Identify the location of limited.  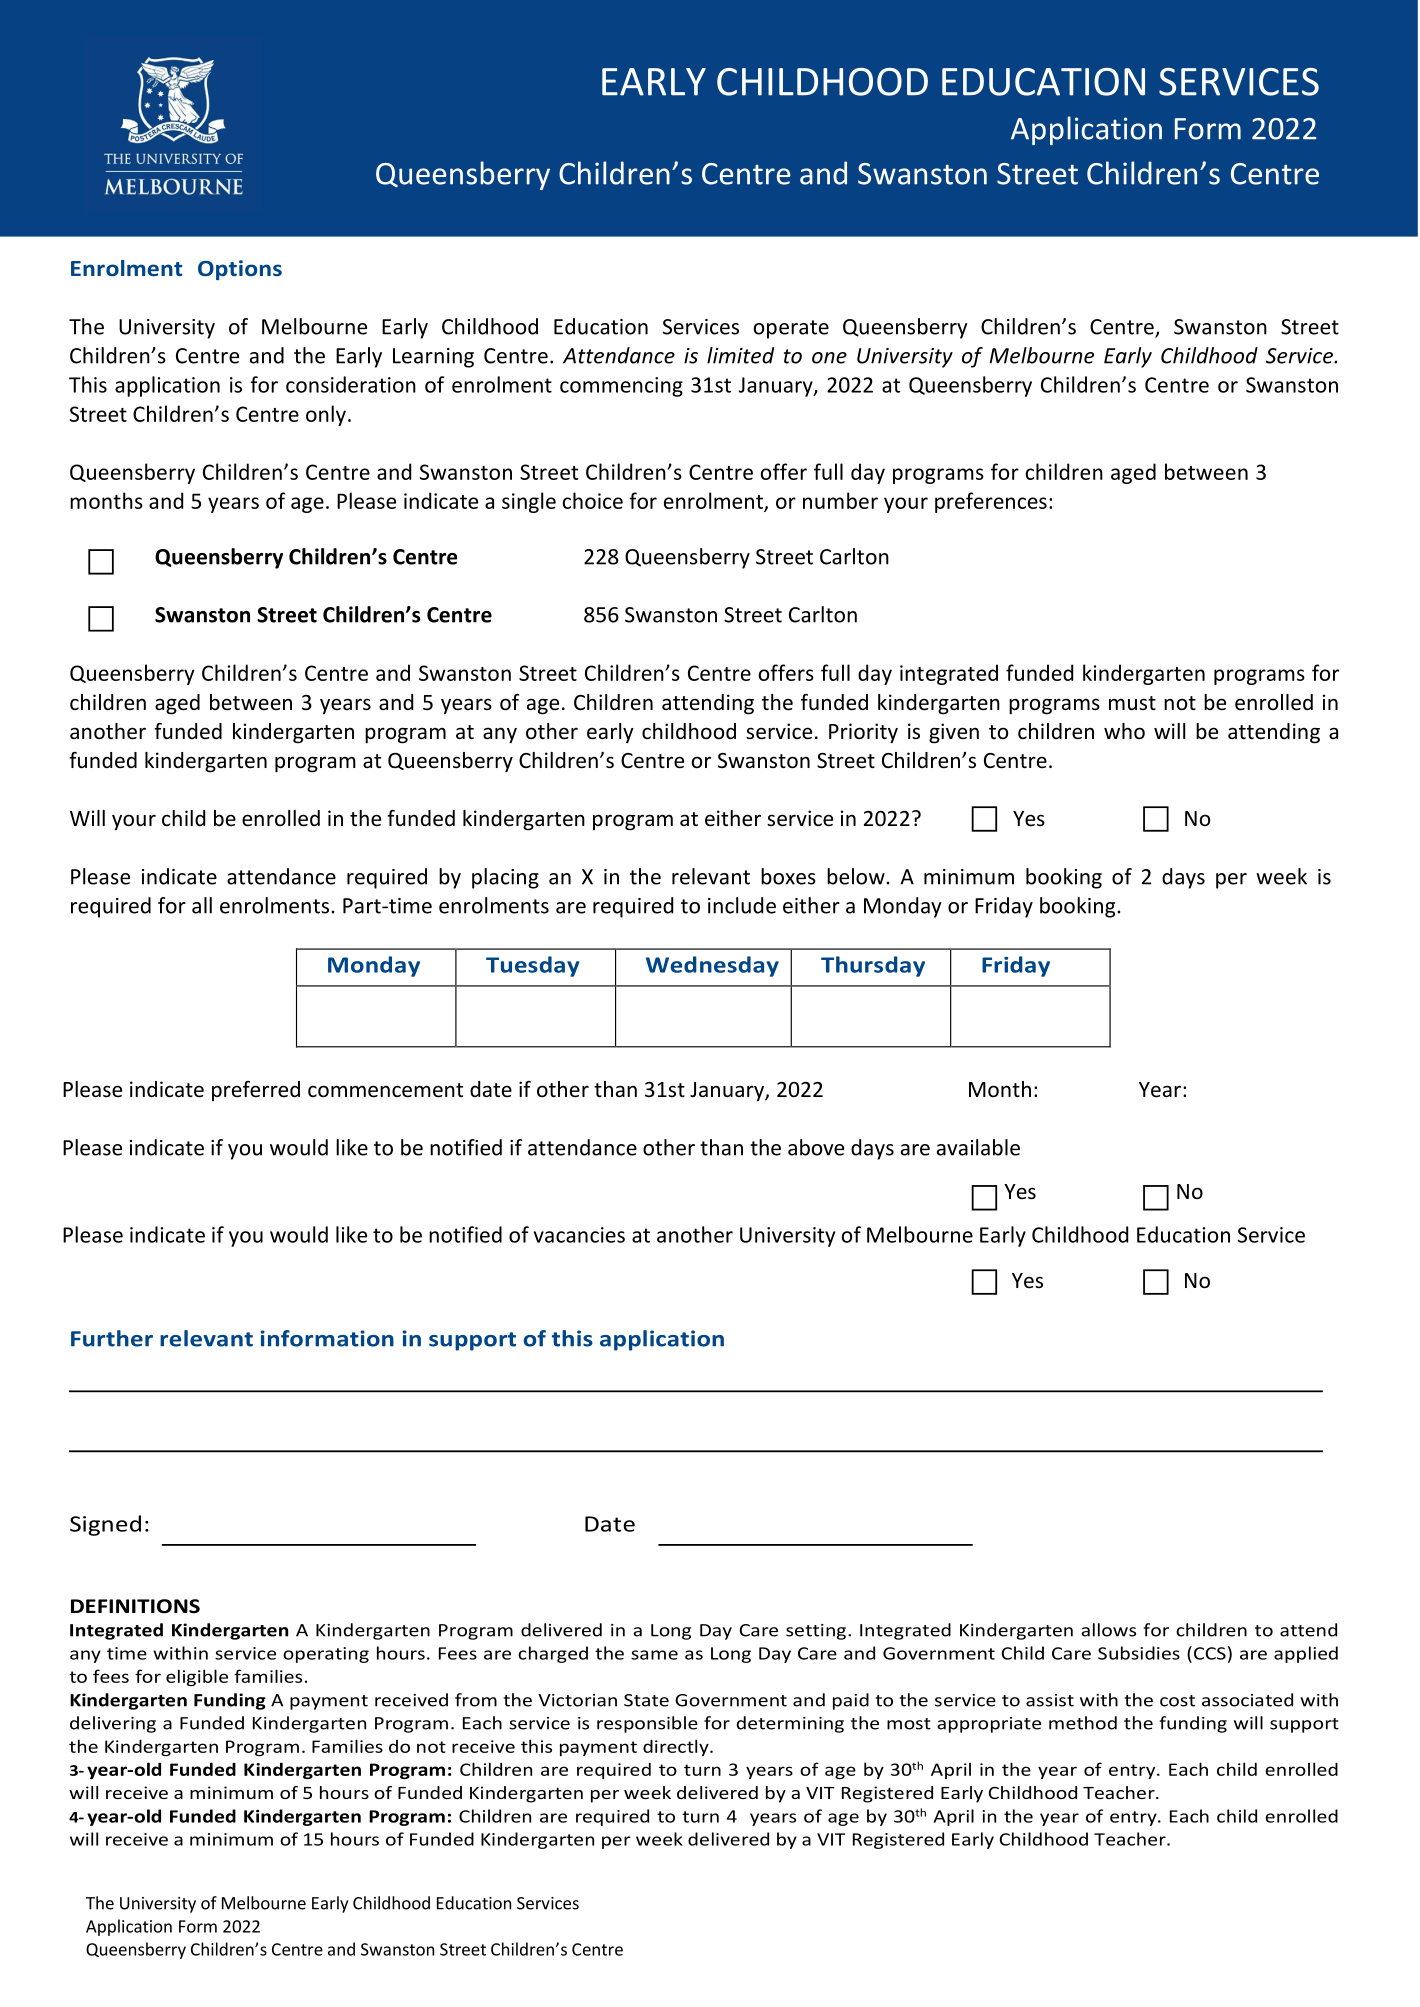
(740, 355).
